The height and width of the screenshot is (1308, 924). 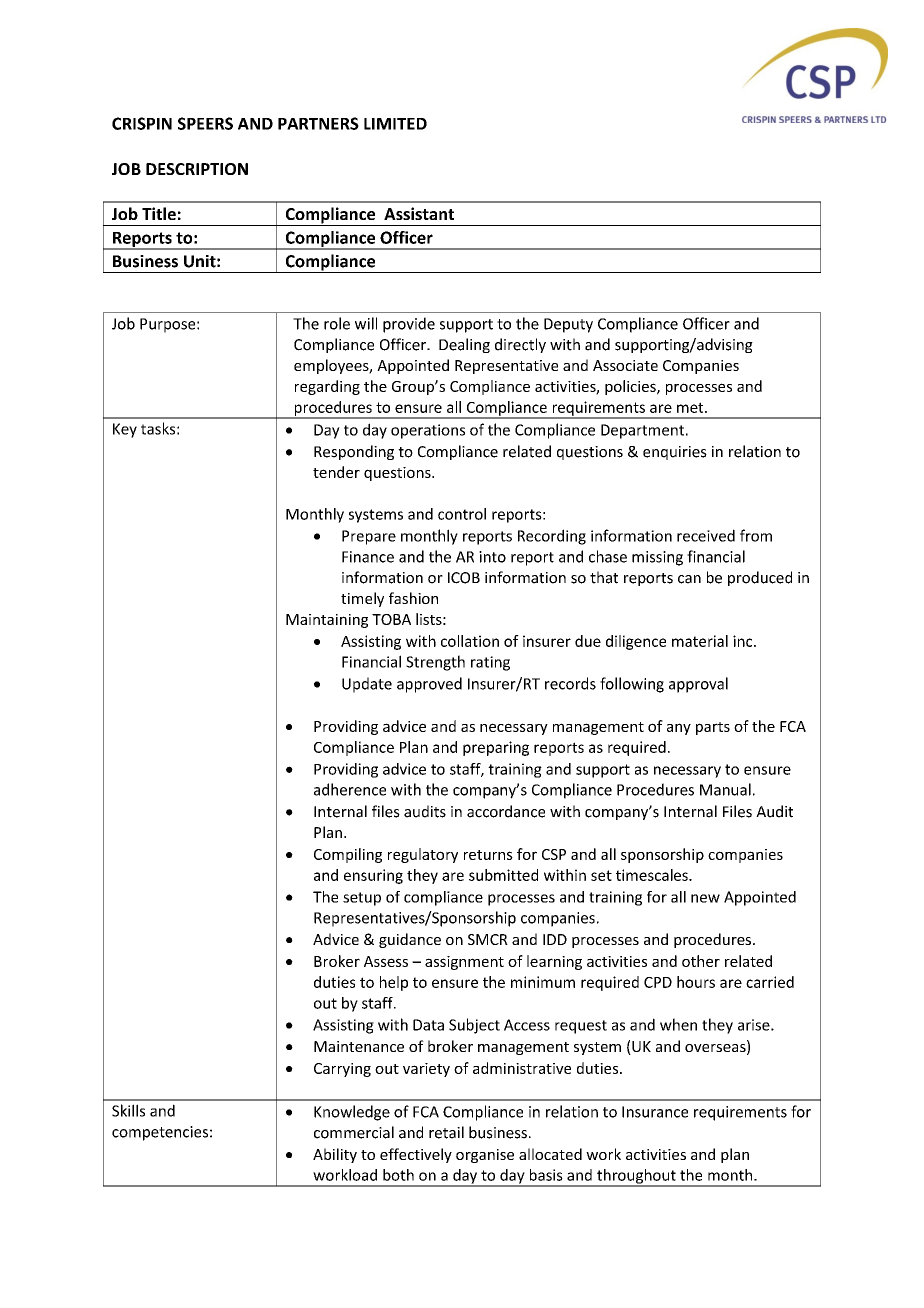 What do you see at coordinates (128, 1110) in the screenshot?
I see `Skills` at bounding box center [128, 1110].
